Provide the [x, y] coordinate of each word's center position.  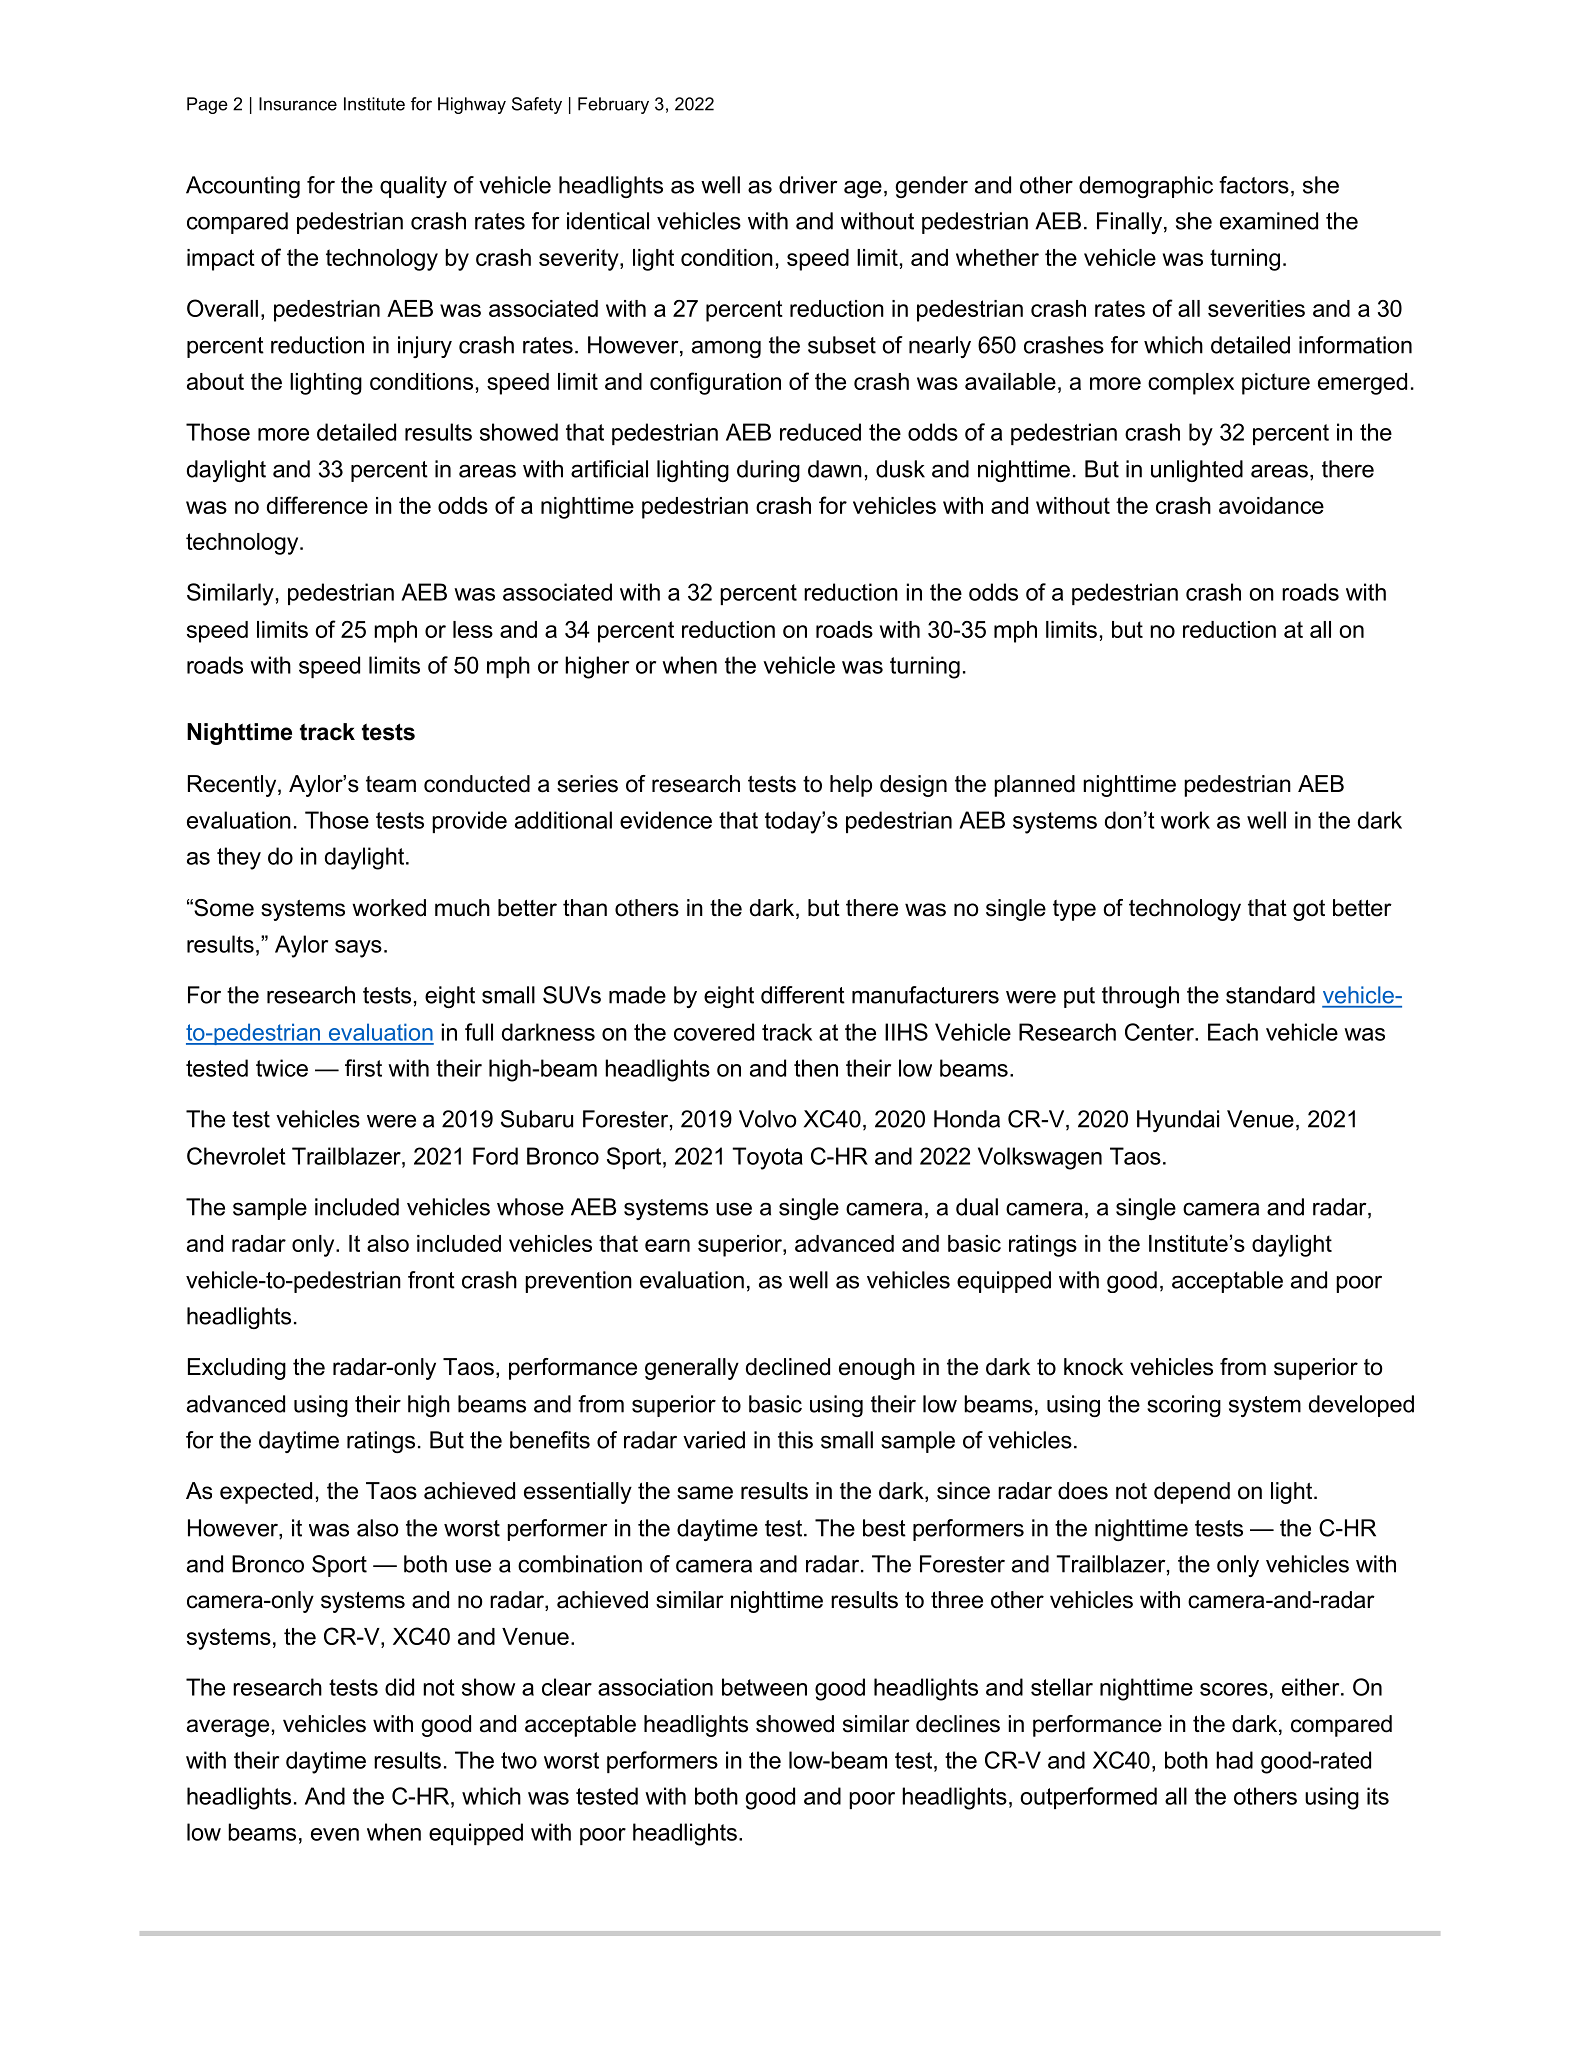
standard [1270, 995]
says [358, 949]
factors [1254, 185]
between [764, 1687]
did [399, 1687]
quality [413, 187]
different [803, 995]
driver [808, 185]
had [1234, 1760]
